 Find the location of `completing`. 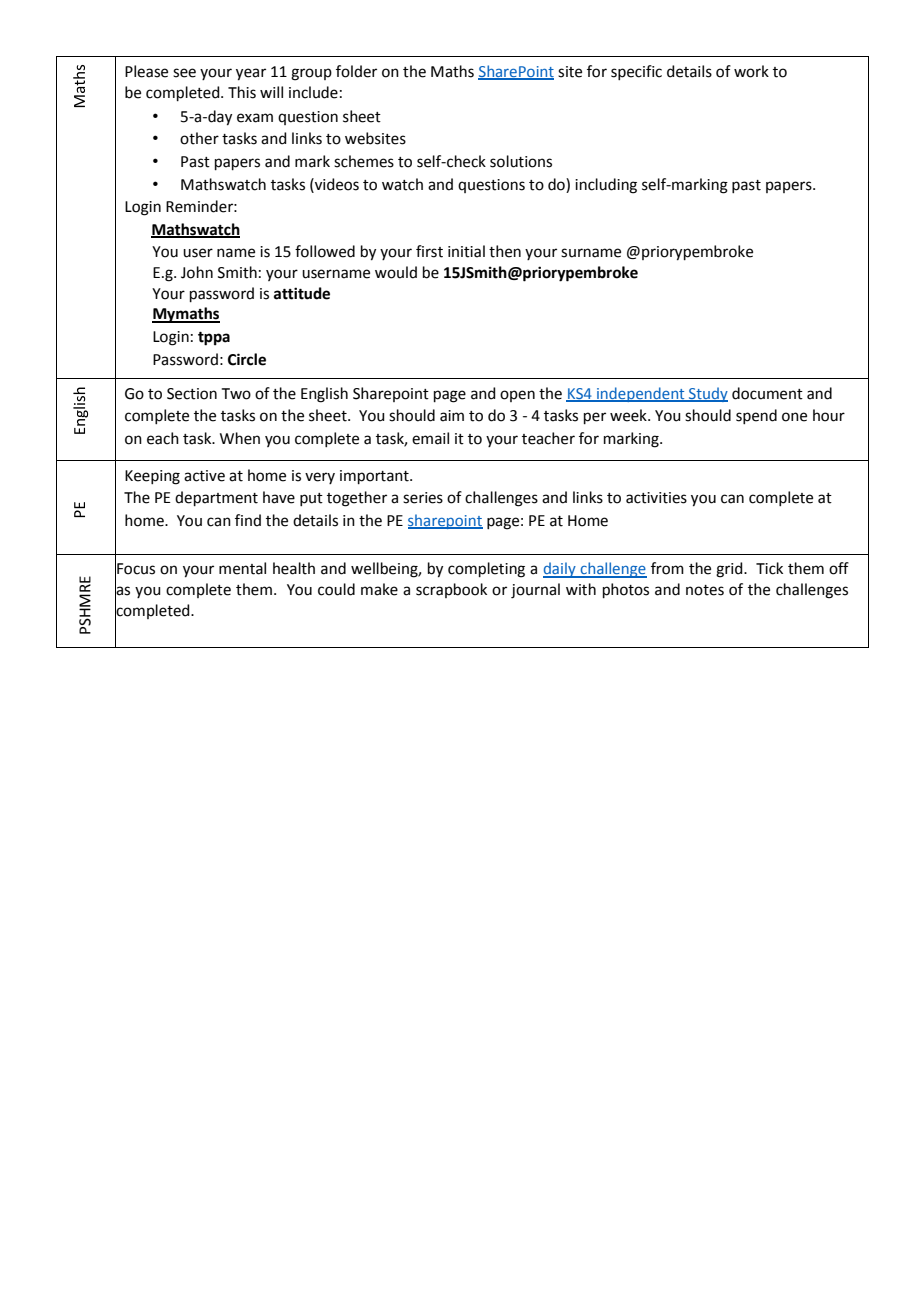

completing is located at coordinates (486, 570).
